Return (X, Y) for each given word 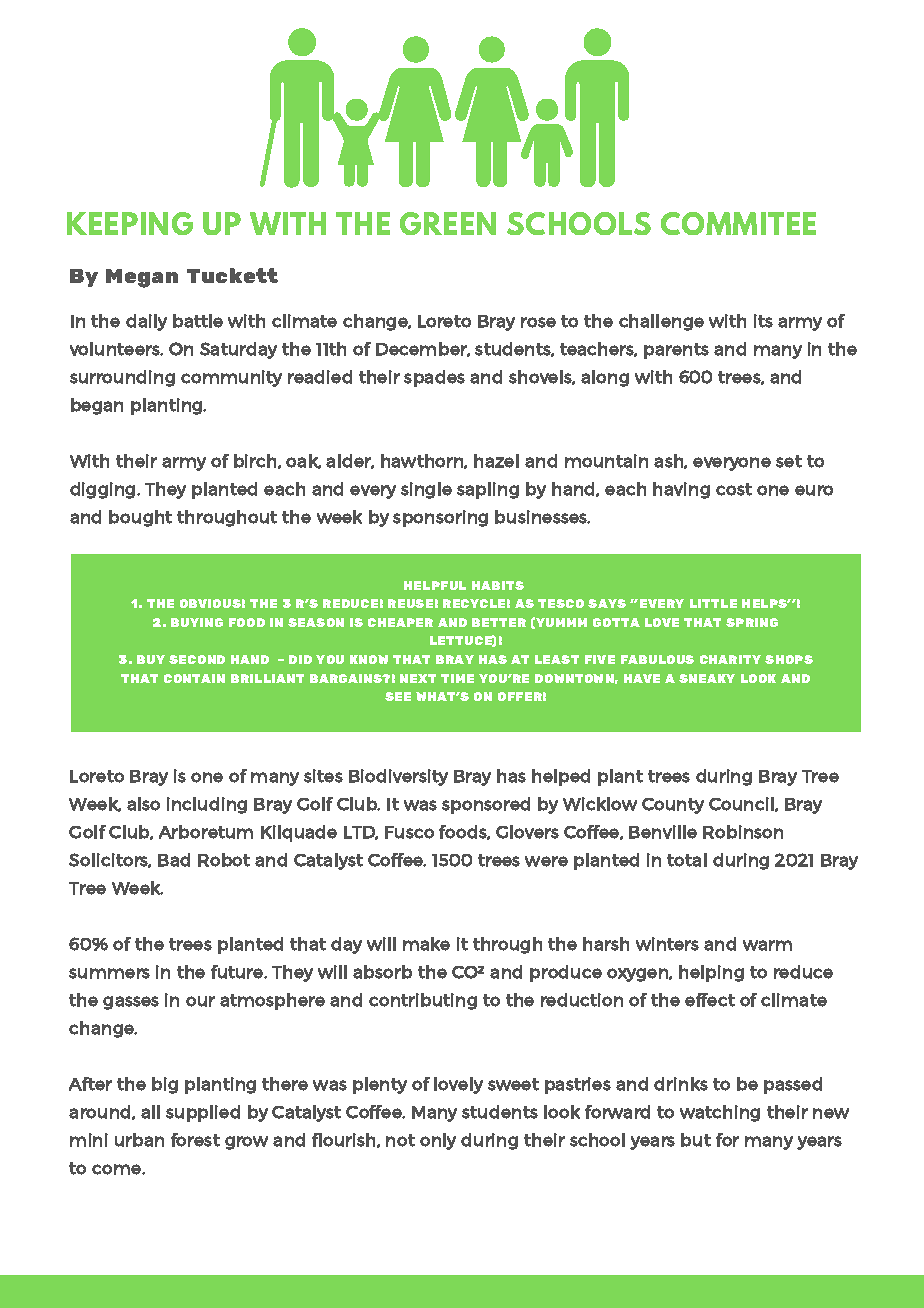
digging (104, 490)
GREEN (448, 223)
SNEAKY (707, 678)
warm (767, 945)
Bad (174, 860)
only (438, 1141)
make (426, 944)
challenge (661, 322)
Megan (142, 278)
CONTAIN (194, 678)
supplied (203, 1113)
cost (734, 489)
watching (720, 1113)
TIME (457, 678)
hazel (496, 461)
